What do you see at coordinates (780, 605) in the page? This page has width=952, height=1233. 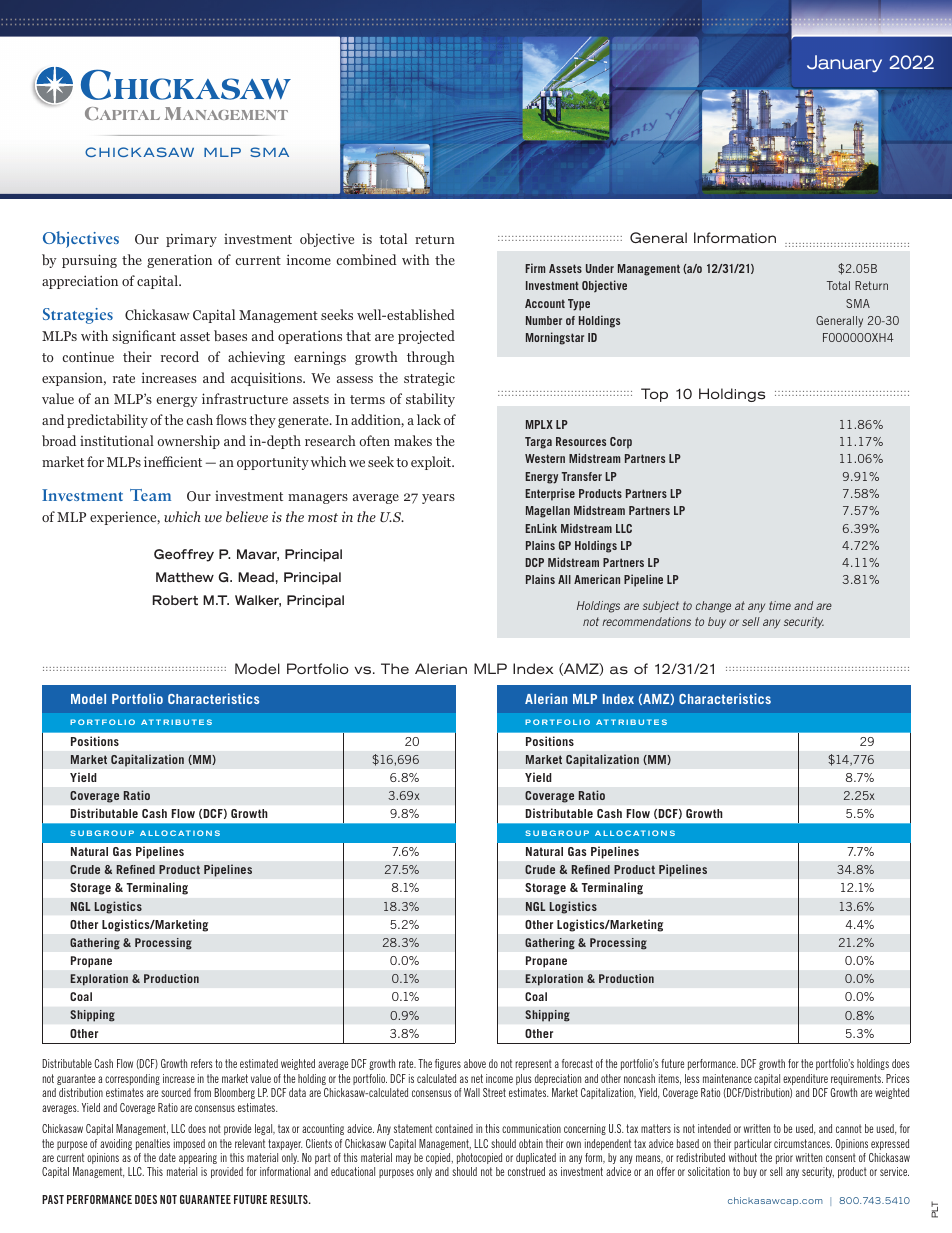 I see `time` at bounding box center [780, 605].
